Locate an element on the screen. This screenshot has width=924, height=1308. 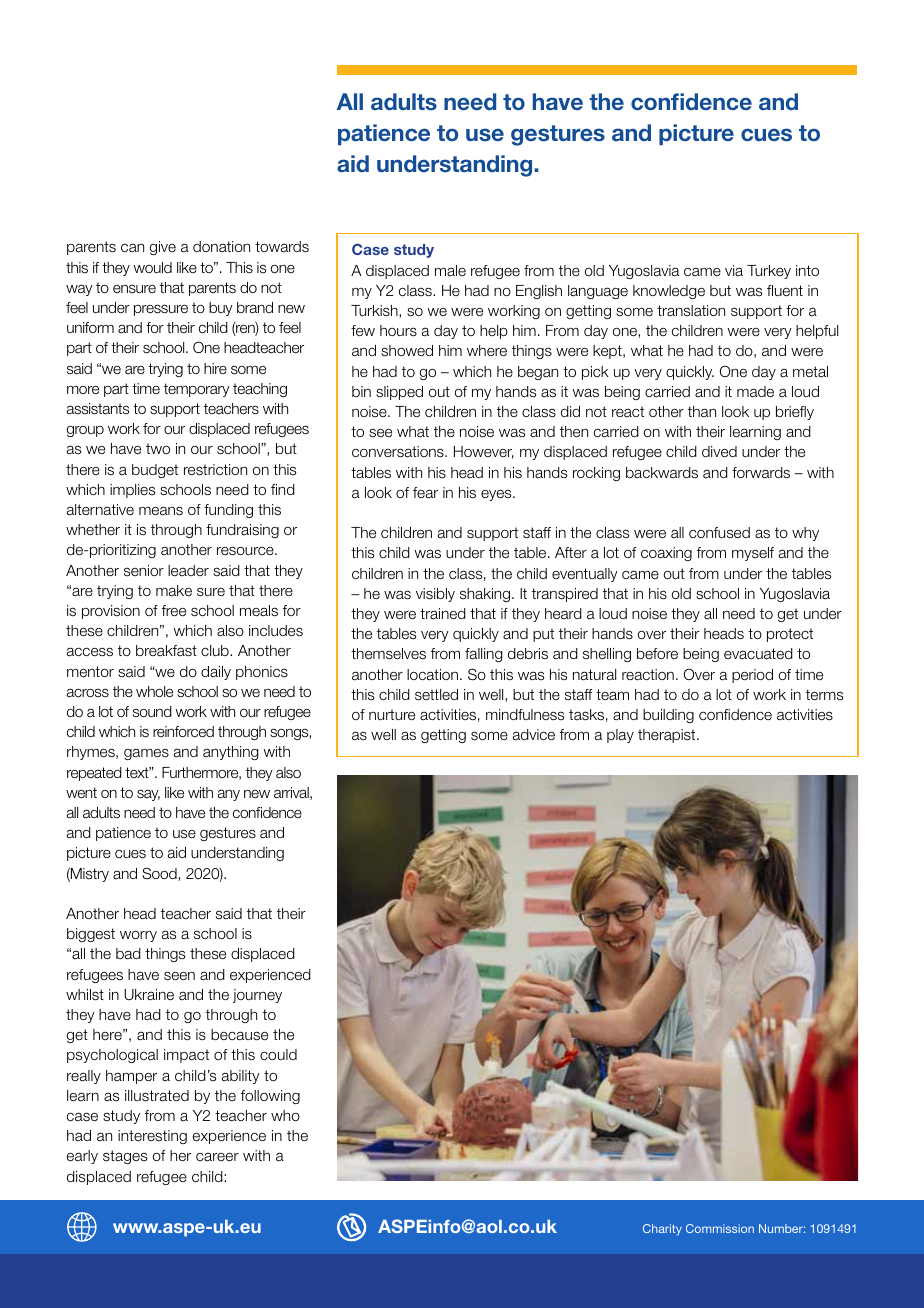
Charity is located at coordinates (662, 1230).
